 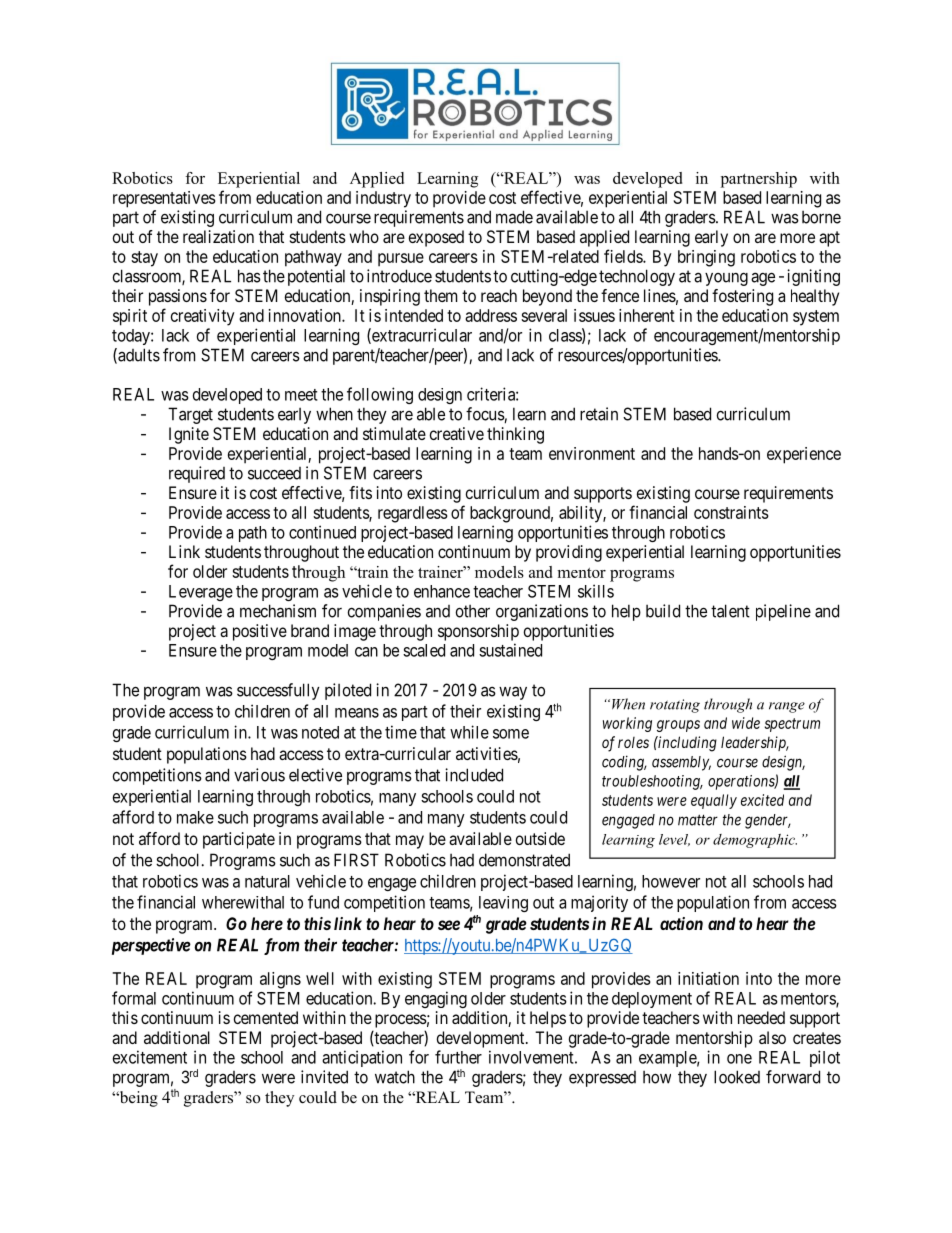 What do you see at coordinates (730, 611) in the document?
I see `talent` at bounding box center [730, 611].
